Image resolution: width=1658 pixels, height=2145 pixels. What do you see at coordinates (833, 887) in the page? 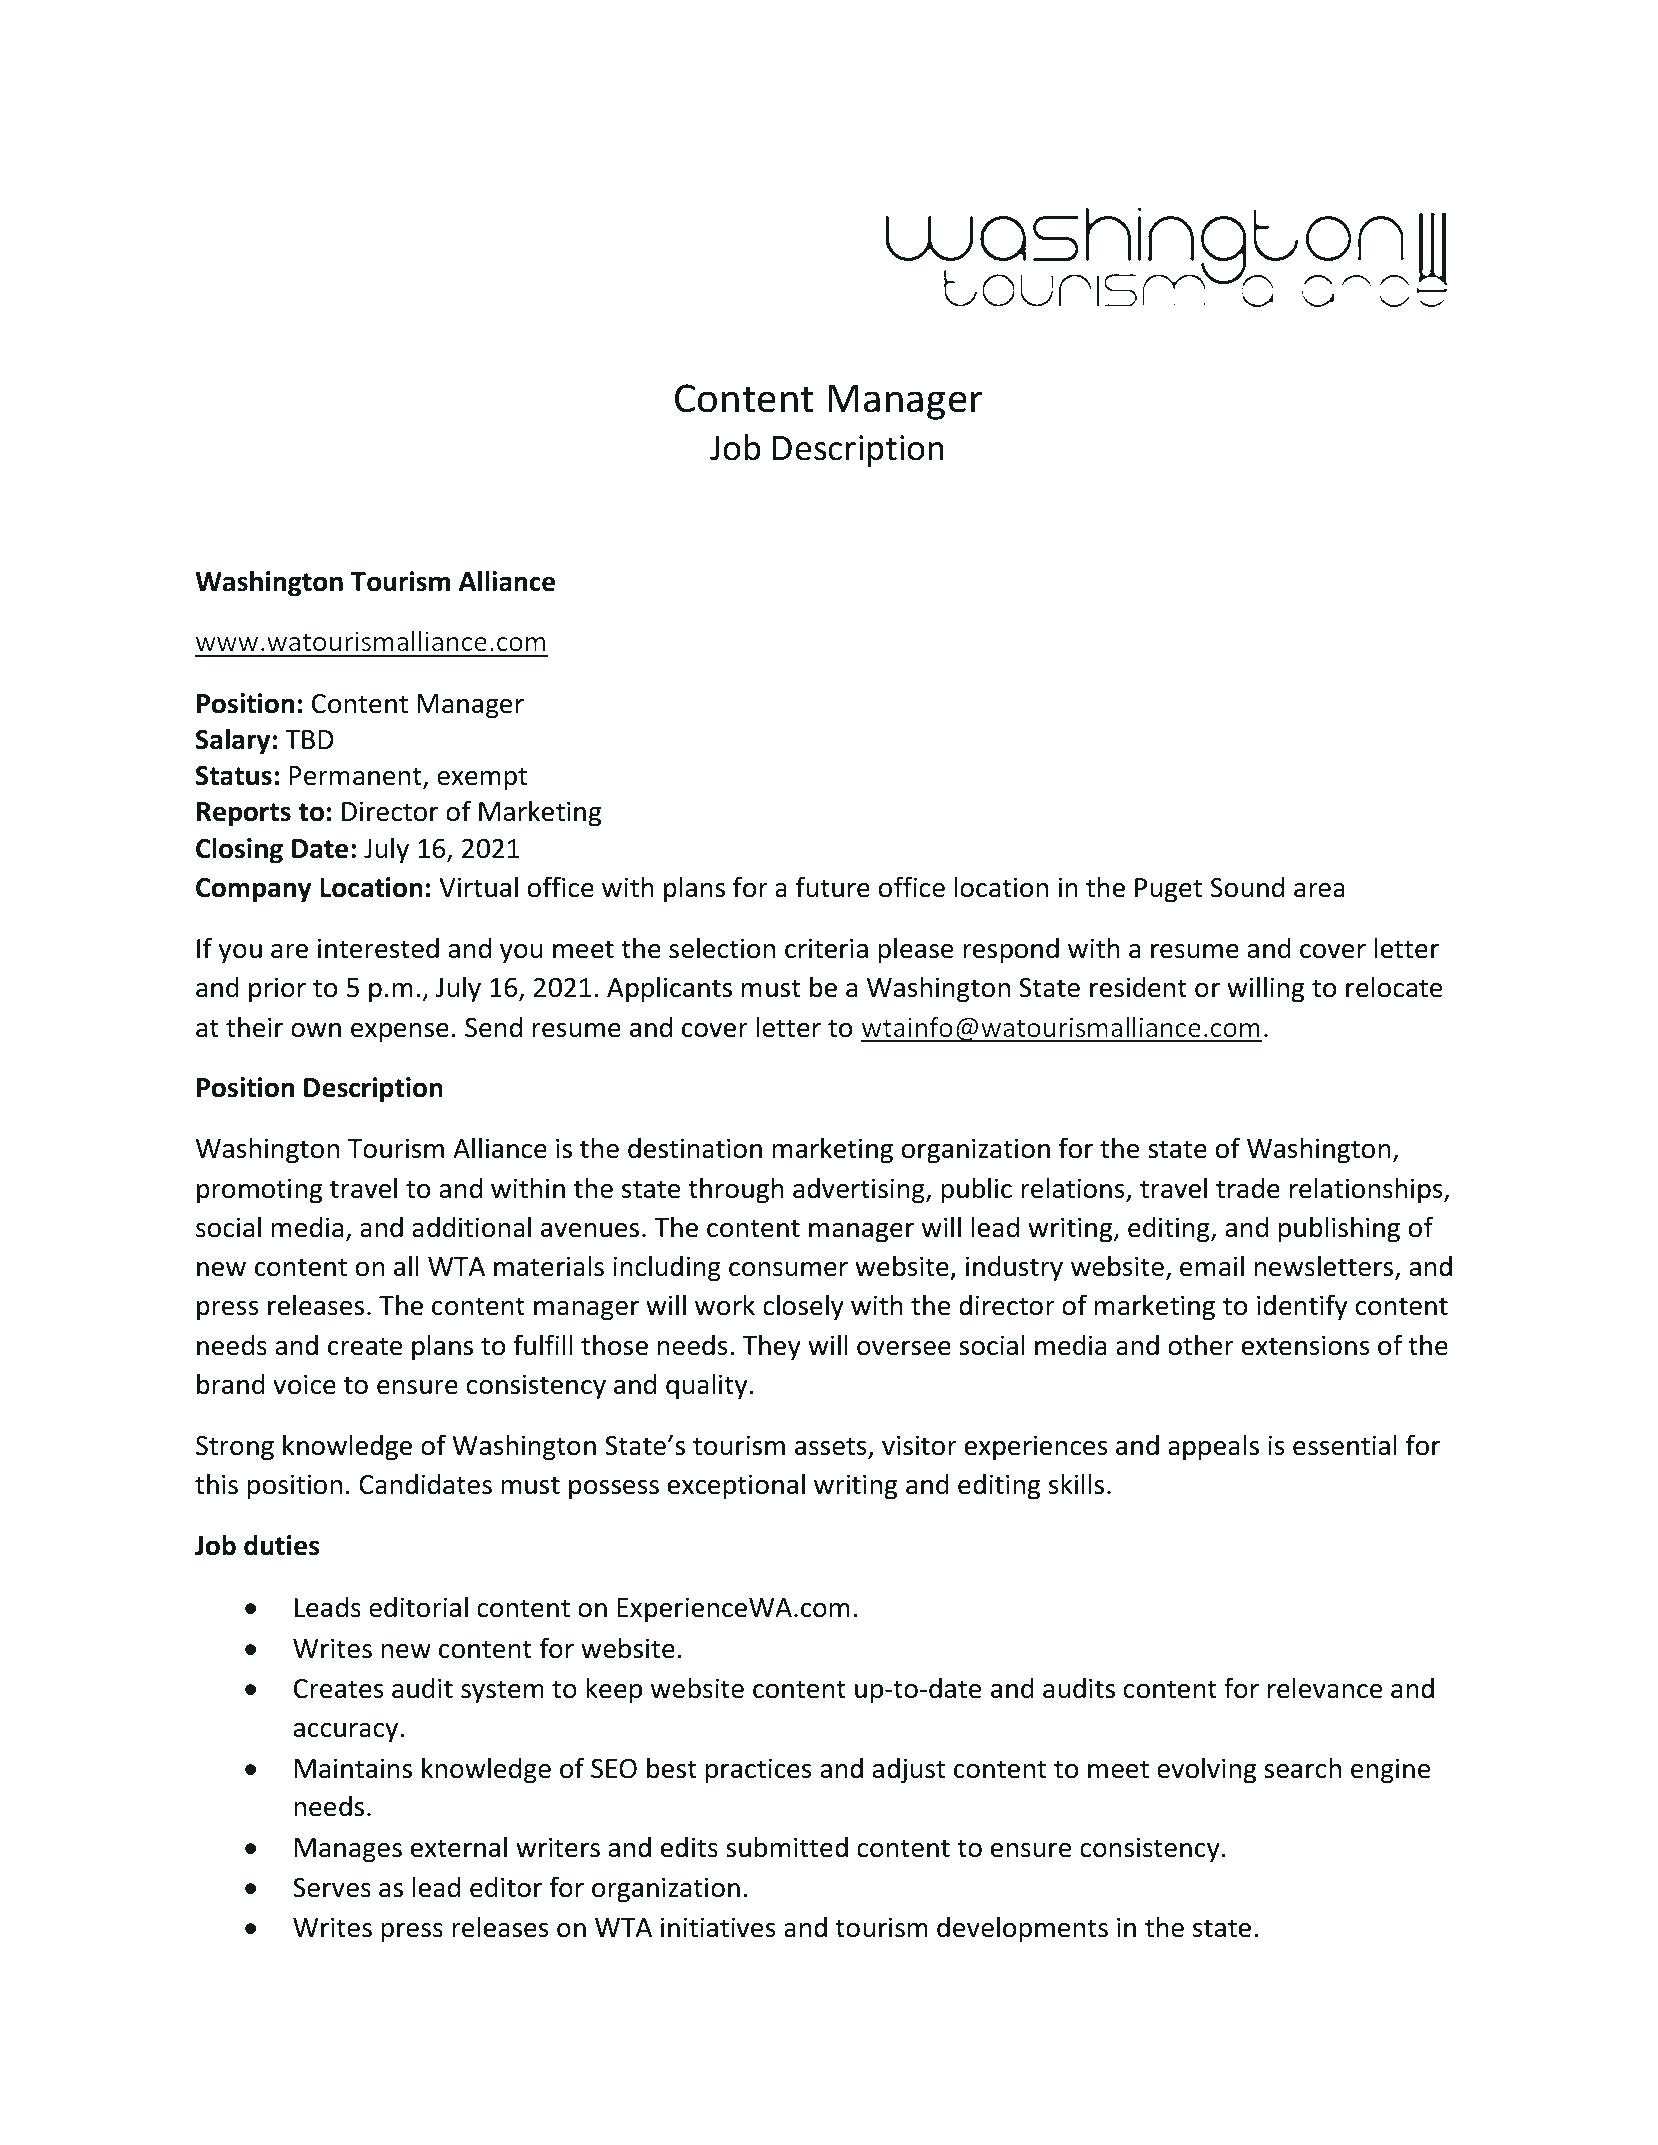
I see `future` at bounding box center [833, 887].
